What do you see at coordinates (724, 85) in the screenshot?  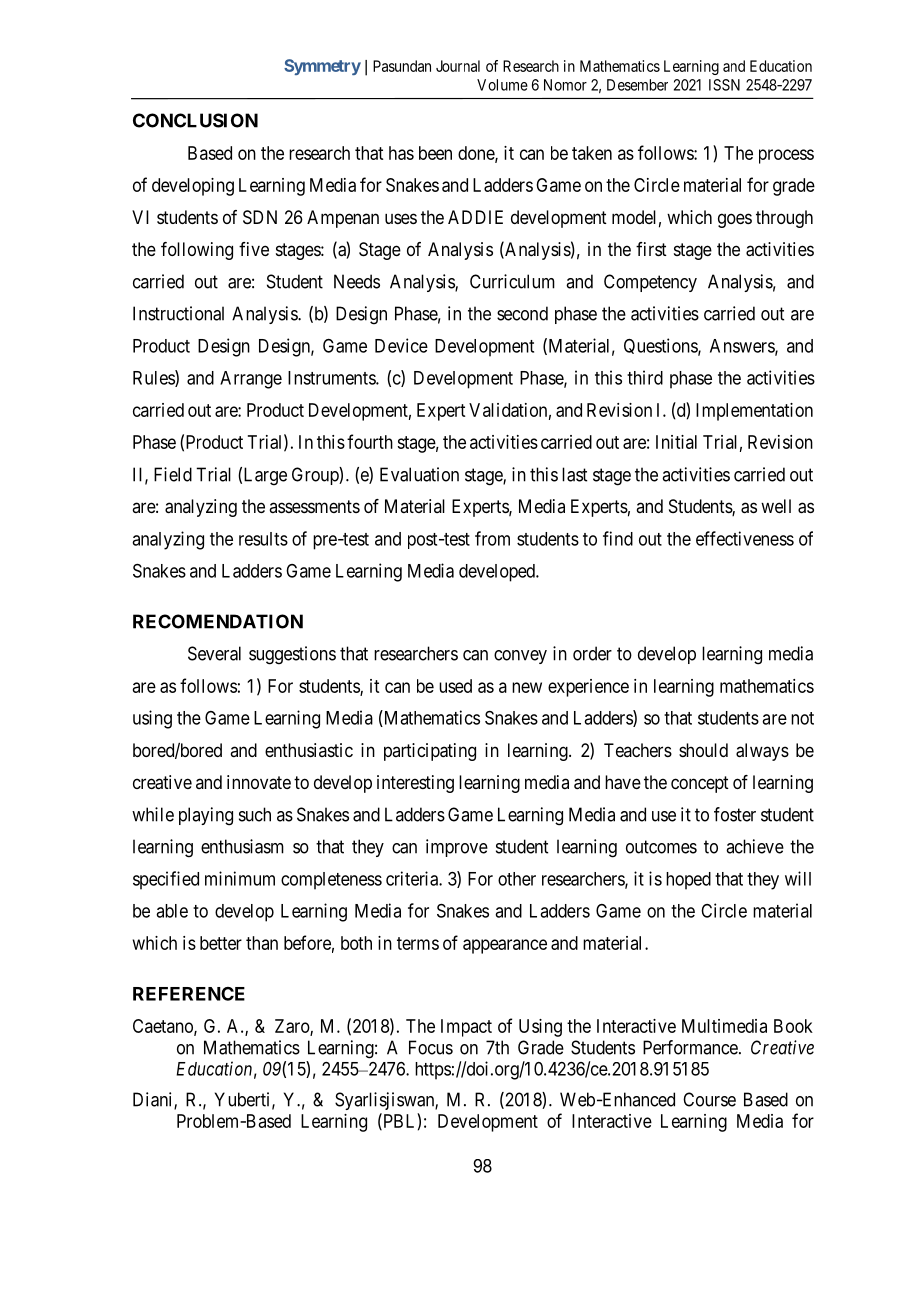 I see `ISSN` at bounding box center [724, 85].
